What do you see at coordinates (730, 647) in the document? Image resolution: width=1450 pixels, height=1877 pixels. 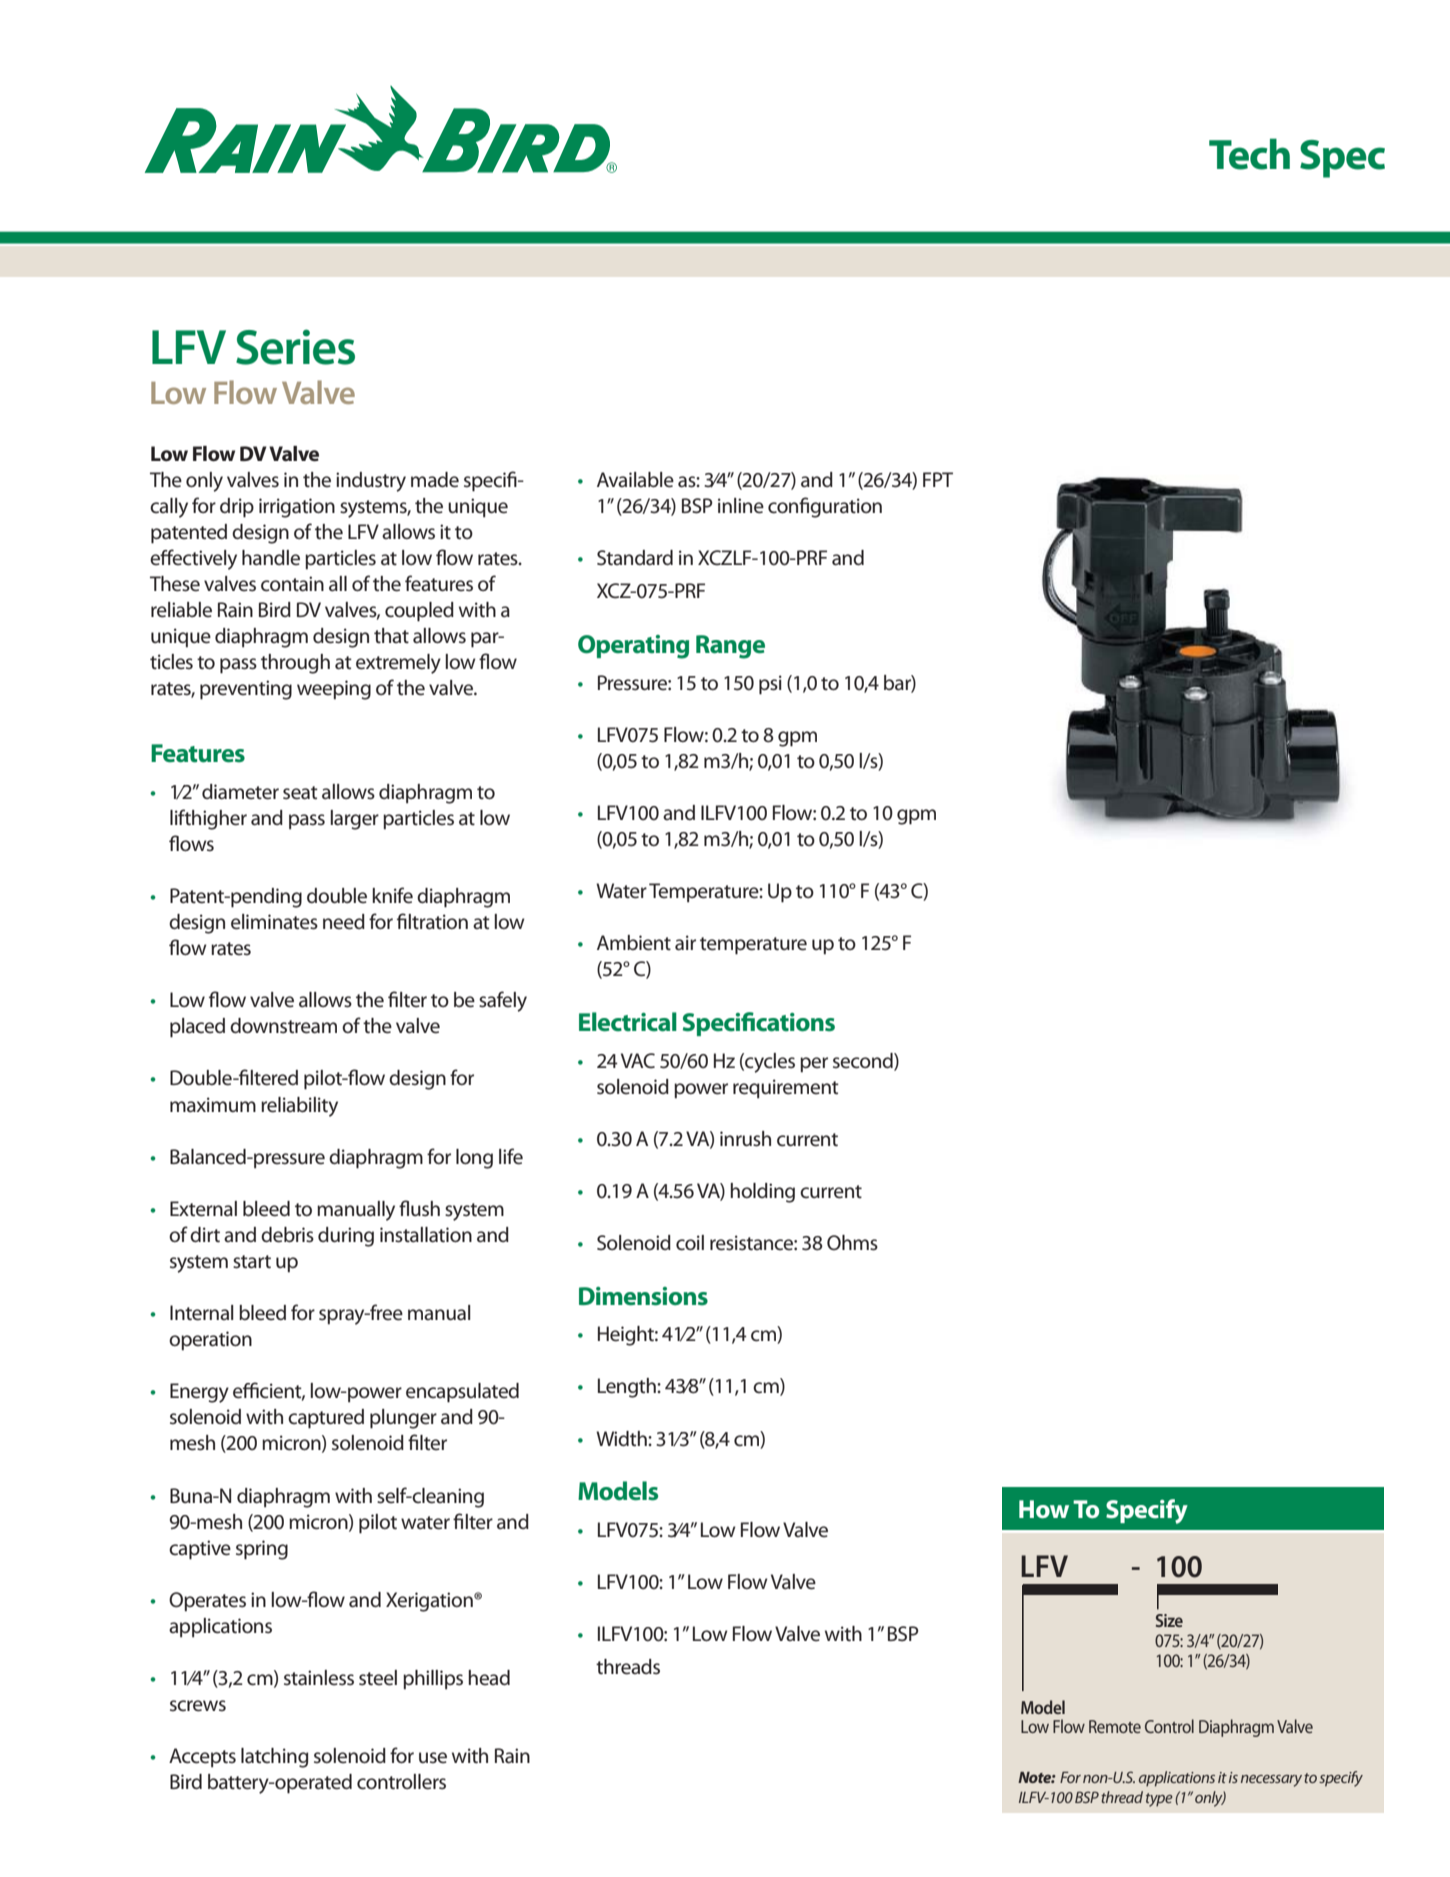 I see `Range` at bounding box center [730, 647].
